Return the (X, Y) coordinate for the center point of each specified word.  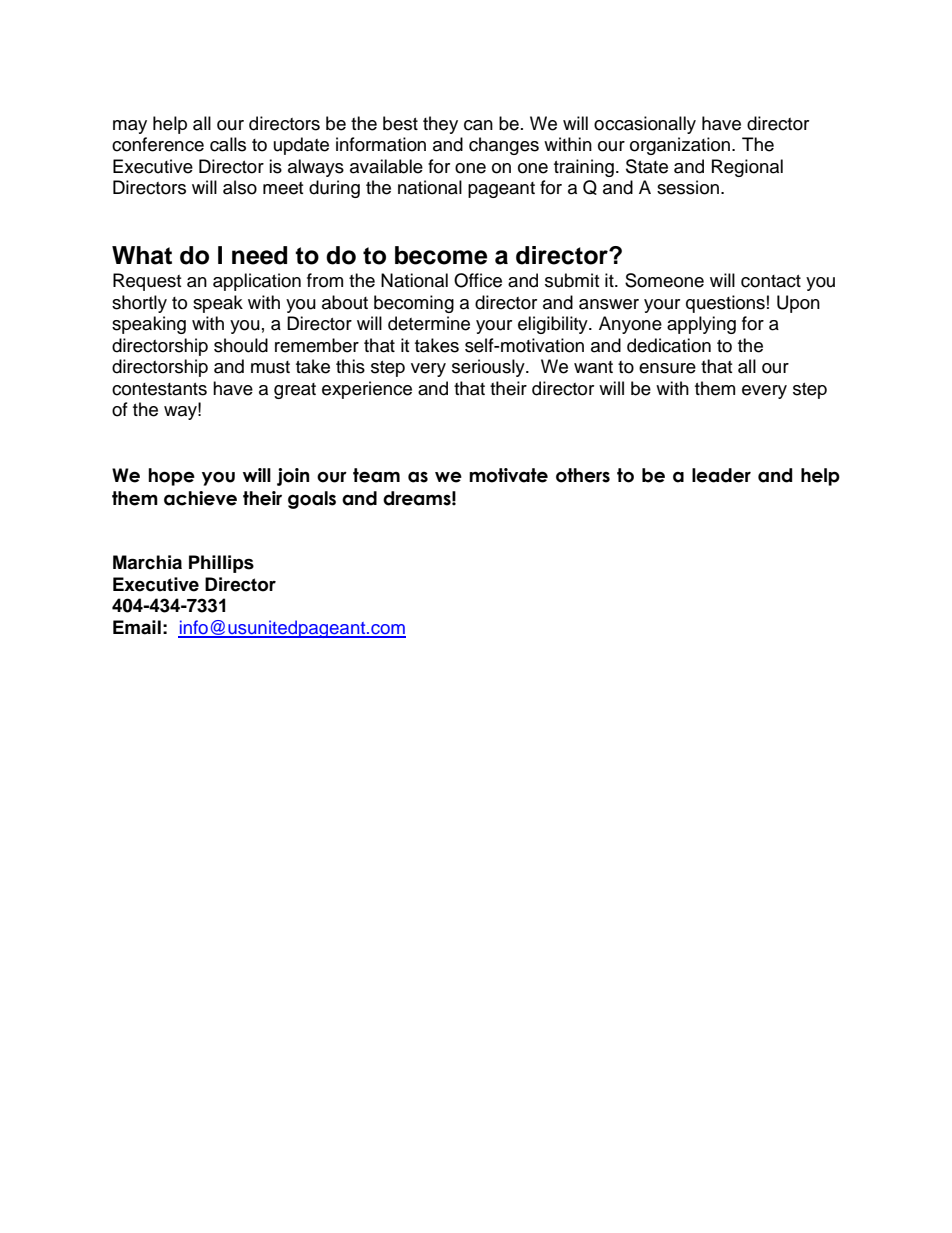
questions (725, 304)
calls (228, 144)
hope (171, 477)
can (478, 125)
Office (478, 280)
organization (681, 146)
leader (721, 475)
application (257, 282)
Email (137, 627)
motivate (508, 475)
